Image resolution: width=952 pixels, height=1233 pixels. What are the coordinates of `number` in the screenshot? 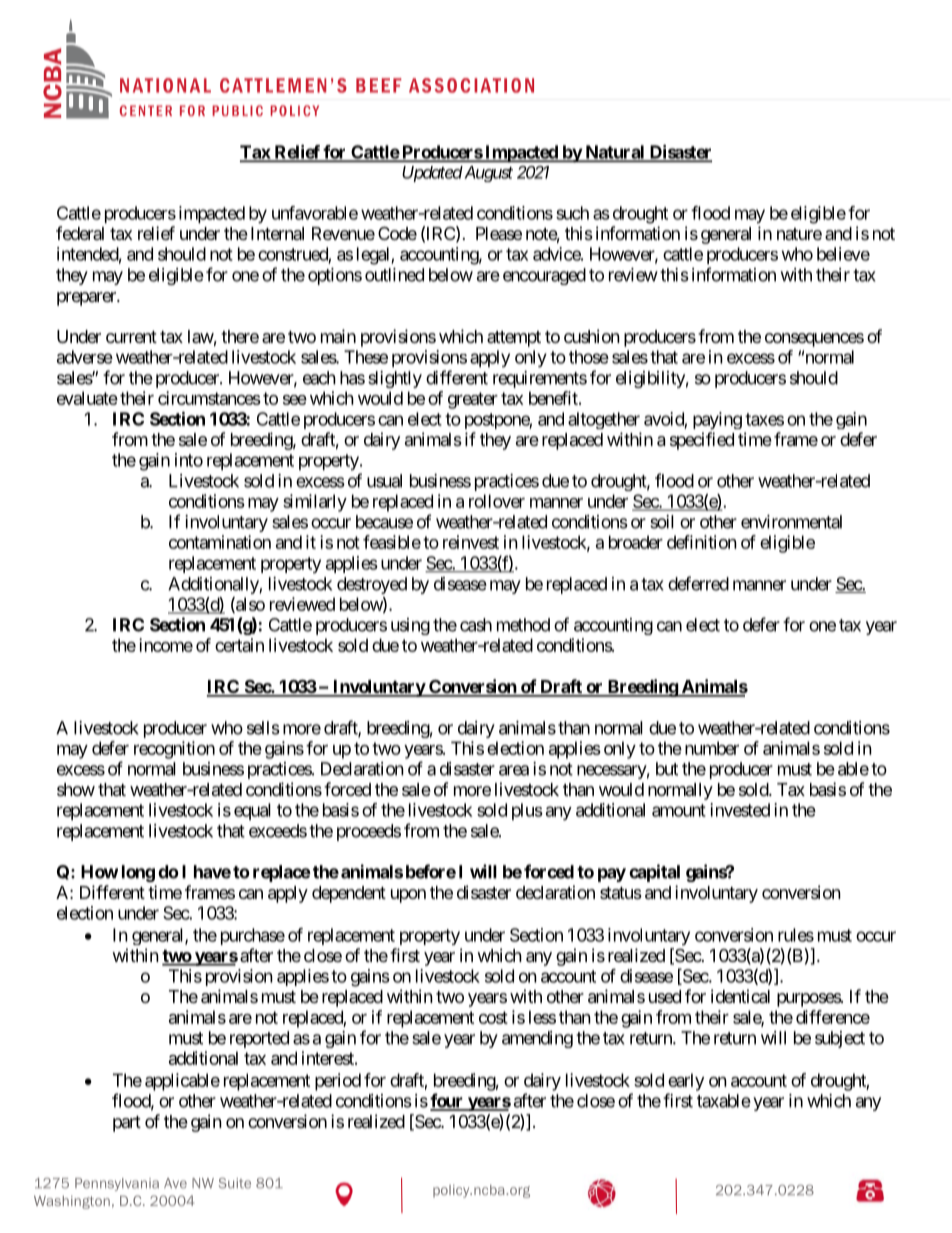 It's located at (712, 748).
